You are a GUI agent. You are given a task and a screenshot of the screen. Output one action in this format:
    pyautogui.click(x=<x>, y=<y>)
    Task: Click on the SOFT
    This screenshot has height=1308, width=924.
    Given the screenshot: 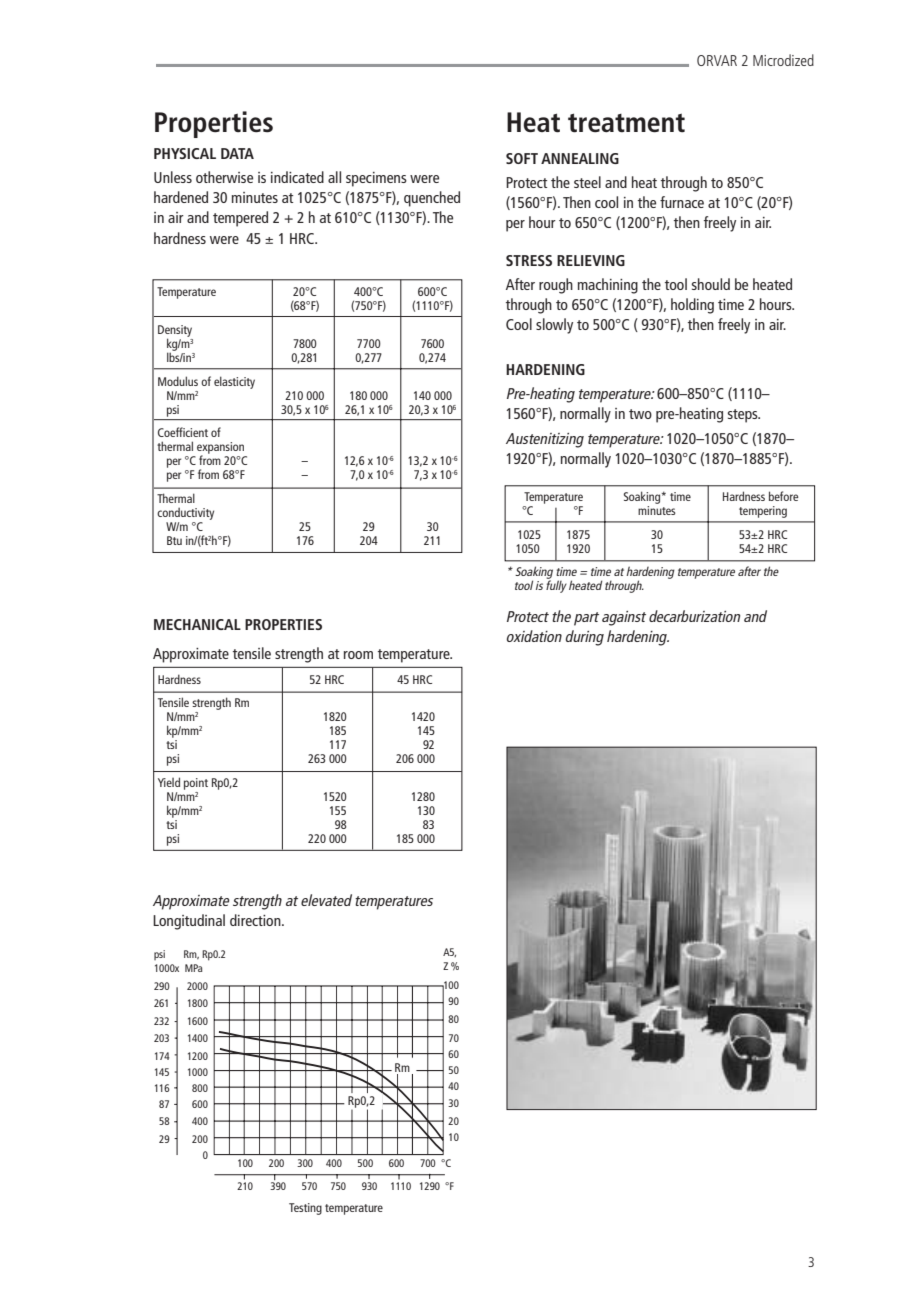 What is the action you would take?
    pyautogui.click(x=522, y=158)
